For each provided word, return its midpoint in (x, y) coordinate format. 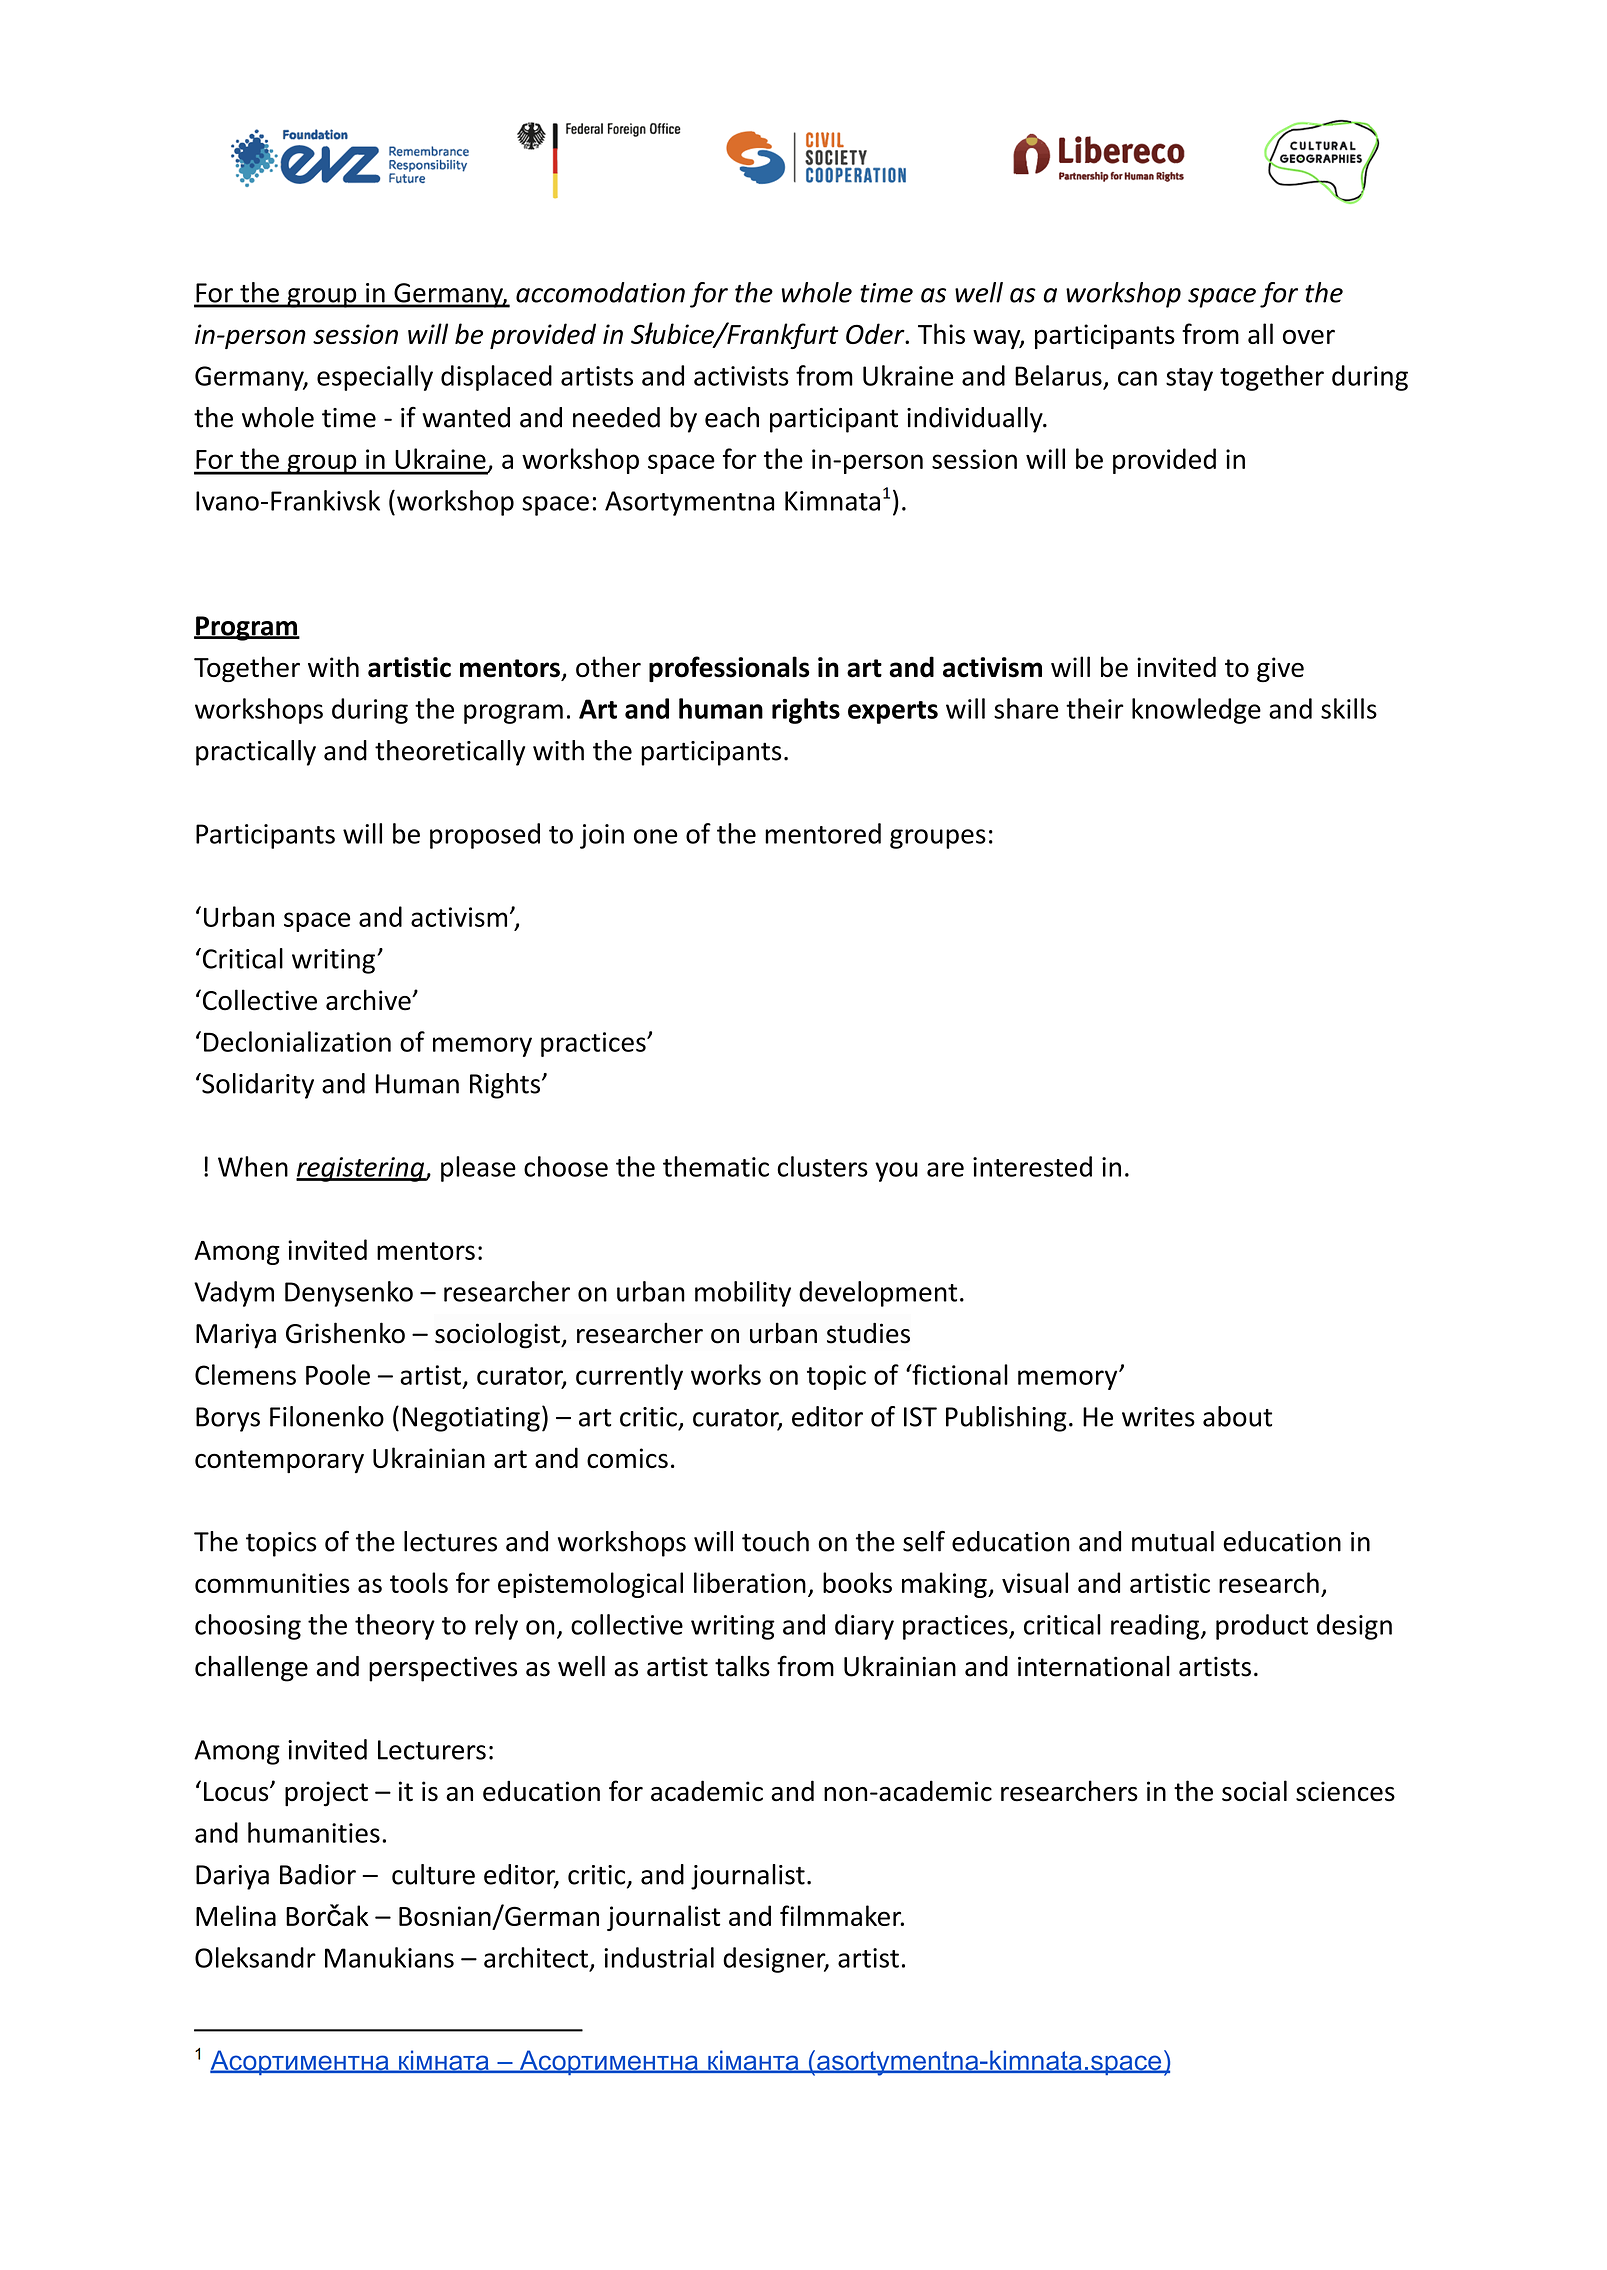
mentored (823, 833)
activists (741, 376)
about (1237, 1416)
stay (1189, 379)
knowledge (1196, 711)
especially (375, 378)
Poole (338, 1374)
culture (433, 1874)
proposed (485, 836)
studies (868, 1333)
